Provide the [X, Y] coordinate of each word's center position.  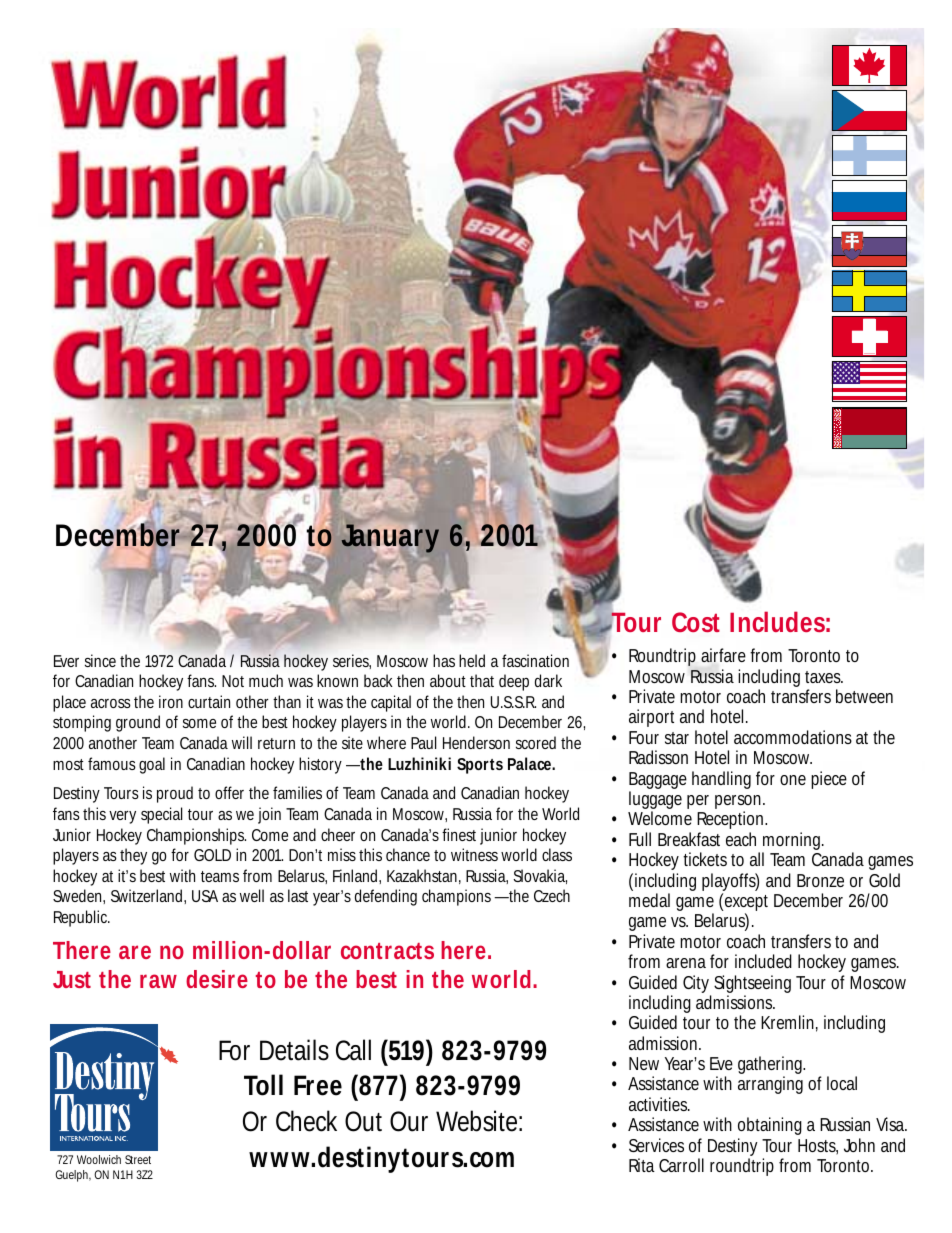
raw [158, 981]
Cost [696, 622]
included [763, 961]
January [390, 539]
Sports [480, 766]
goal [152, 765]
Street [138, 1159]
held [472, 660]
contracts [387, 951]
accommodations [793, 737]
